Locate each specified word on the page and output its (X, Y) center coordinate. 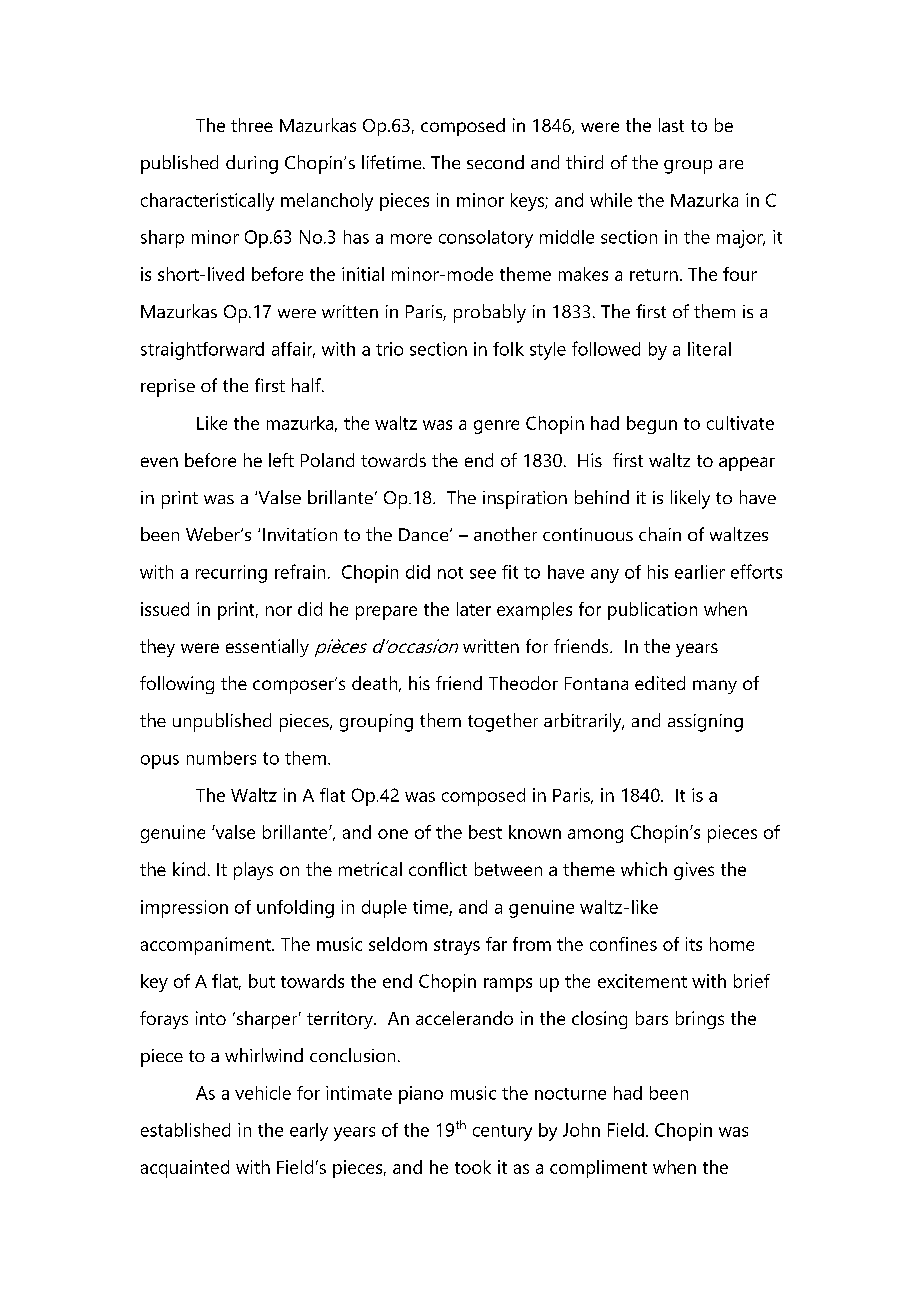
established (185, 1130)
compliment (598, 1169)
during (252, 164)
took (473, 1167)
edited (660, 683)
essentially (267, 648)
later (474, 609)
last (671, 125)
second (495, 162)
